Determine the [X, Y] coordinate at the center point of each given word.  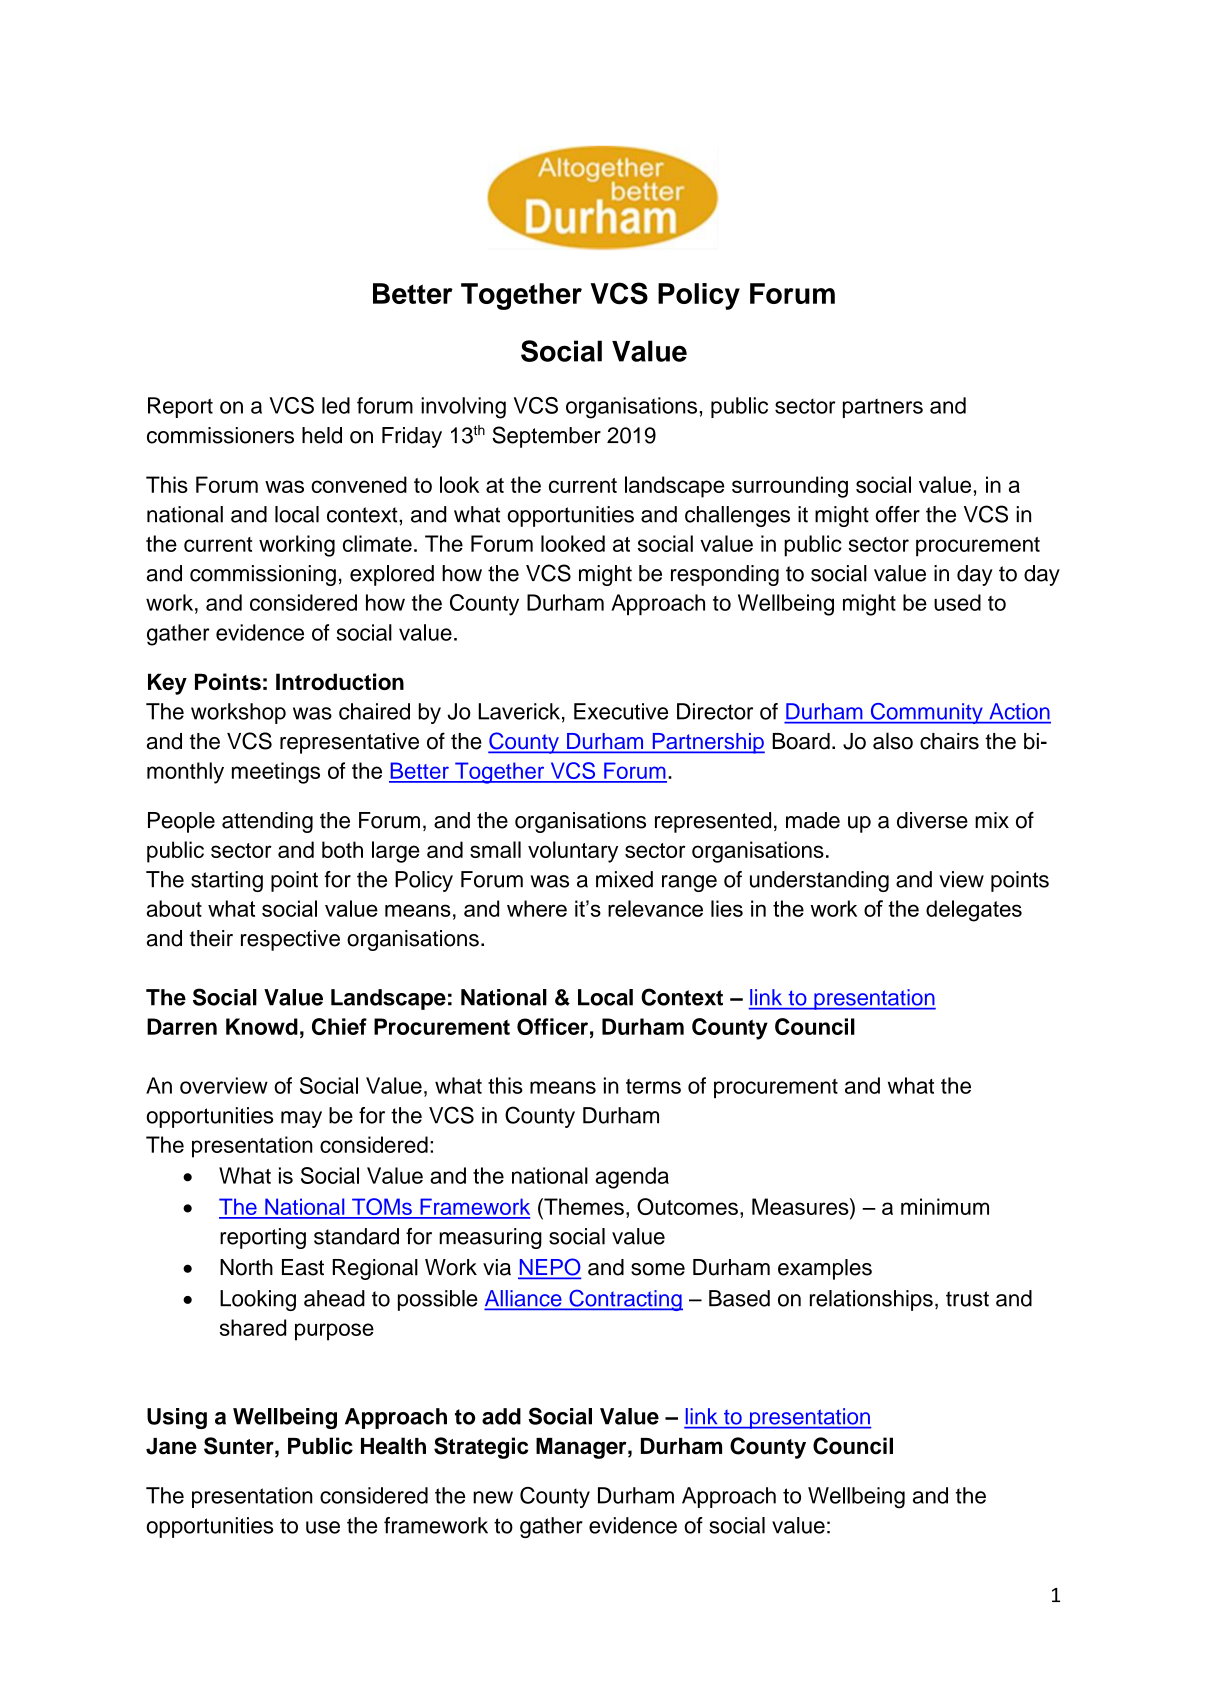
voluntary [573, 852]
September [546, 437]
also [893, 741]
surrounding [790, 487]
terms [653, 1086]
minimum [945, 1206]
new [493, 1497]
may [301, 1119]
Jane [171, 1446]
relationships [871, 1300]
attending [267, 822]
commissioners [220, 435]
